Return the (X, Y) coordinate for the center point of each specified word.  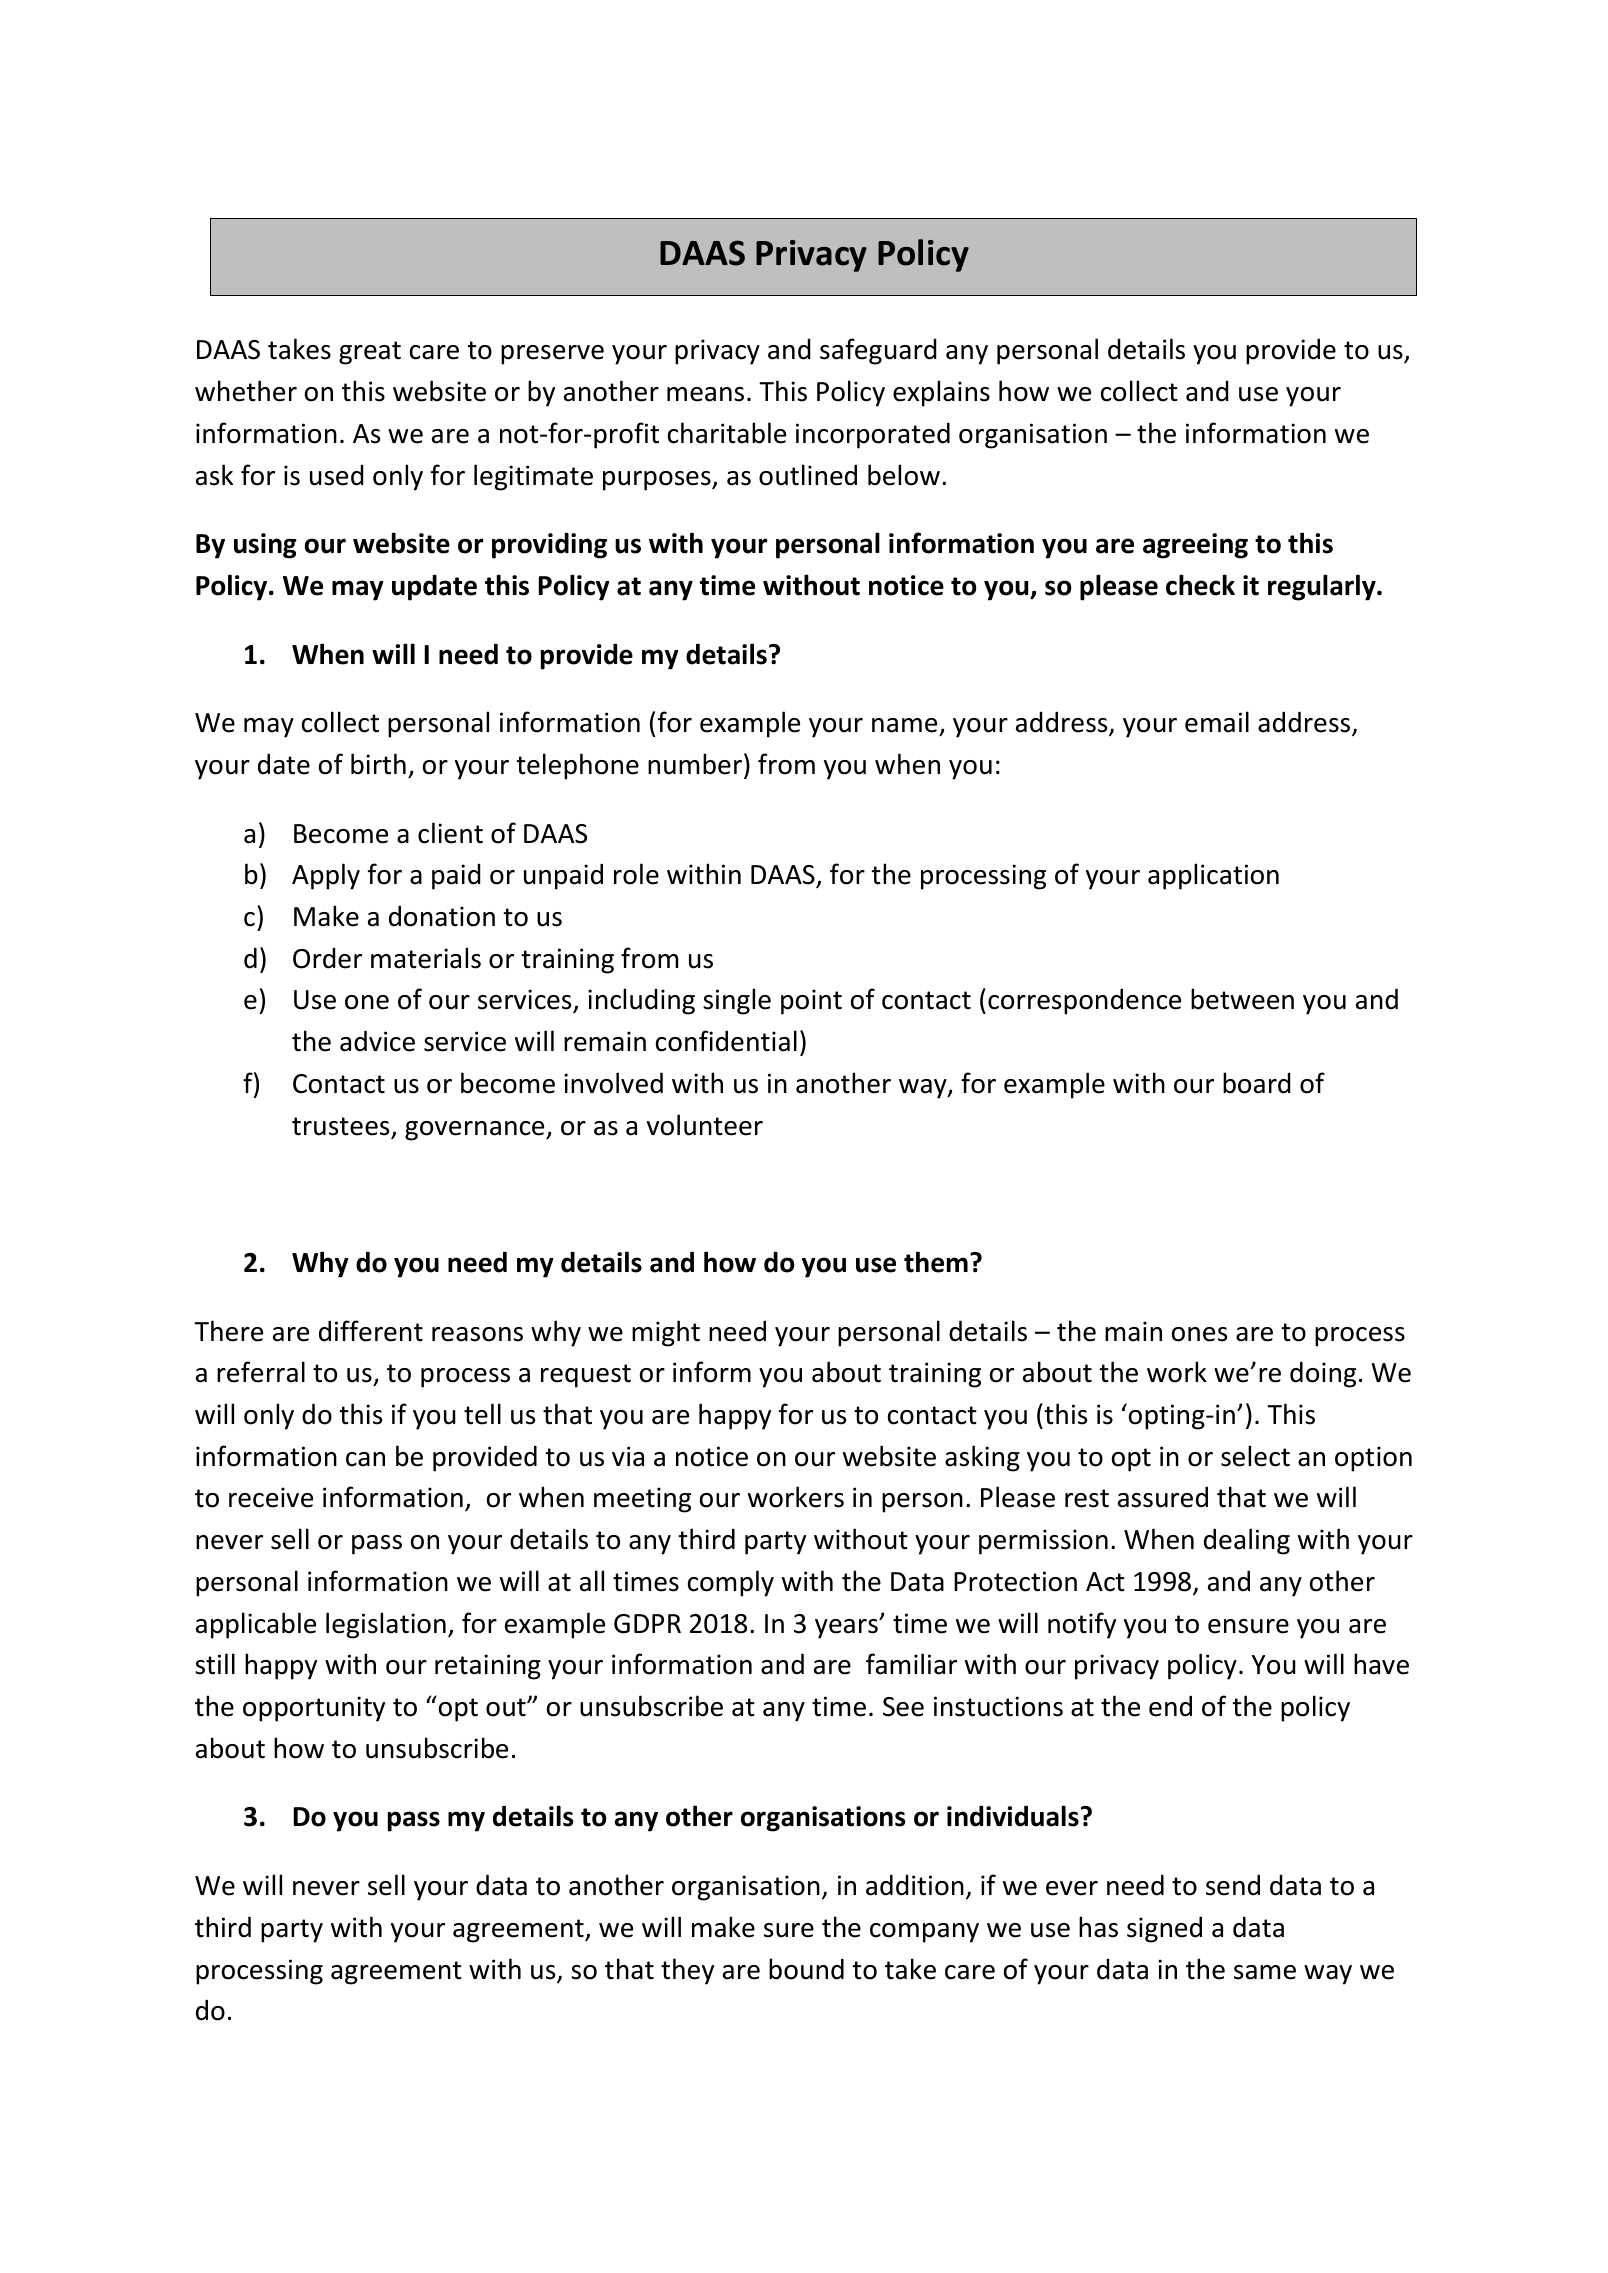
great (370, 353)
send (1233, 1885)
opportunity (314, 1709)
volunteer (705, 1125)
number (695, 764)
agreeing (1195, 546)
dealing (1247, 1541)
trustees (342, 1127)
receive (271, 1497)
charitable (727, 433)
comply (731, 1583)
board (1257, 1083)
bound (806, 1969)
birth (378, 764)
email (1217, 722)
